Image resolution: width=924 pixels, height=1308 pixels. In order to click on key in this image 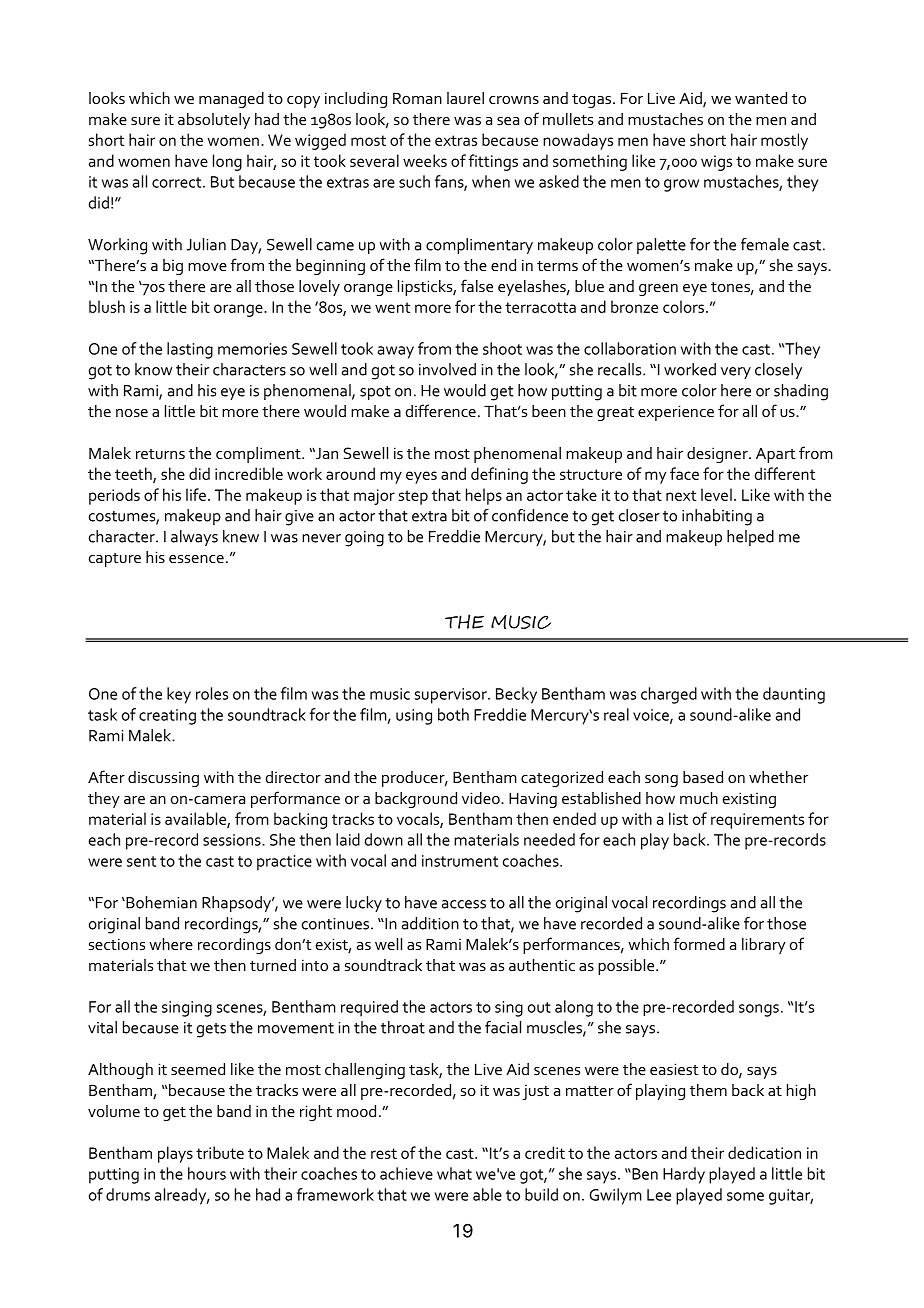, I will do `click(179, 695)`.
